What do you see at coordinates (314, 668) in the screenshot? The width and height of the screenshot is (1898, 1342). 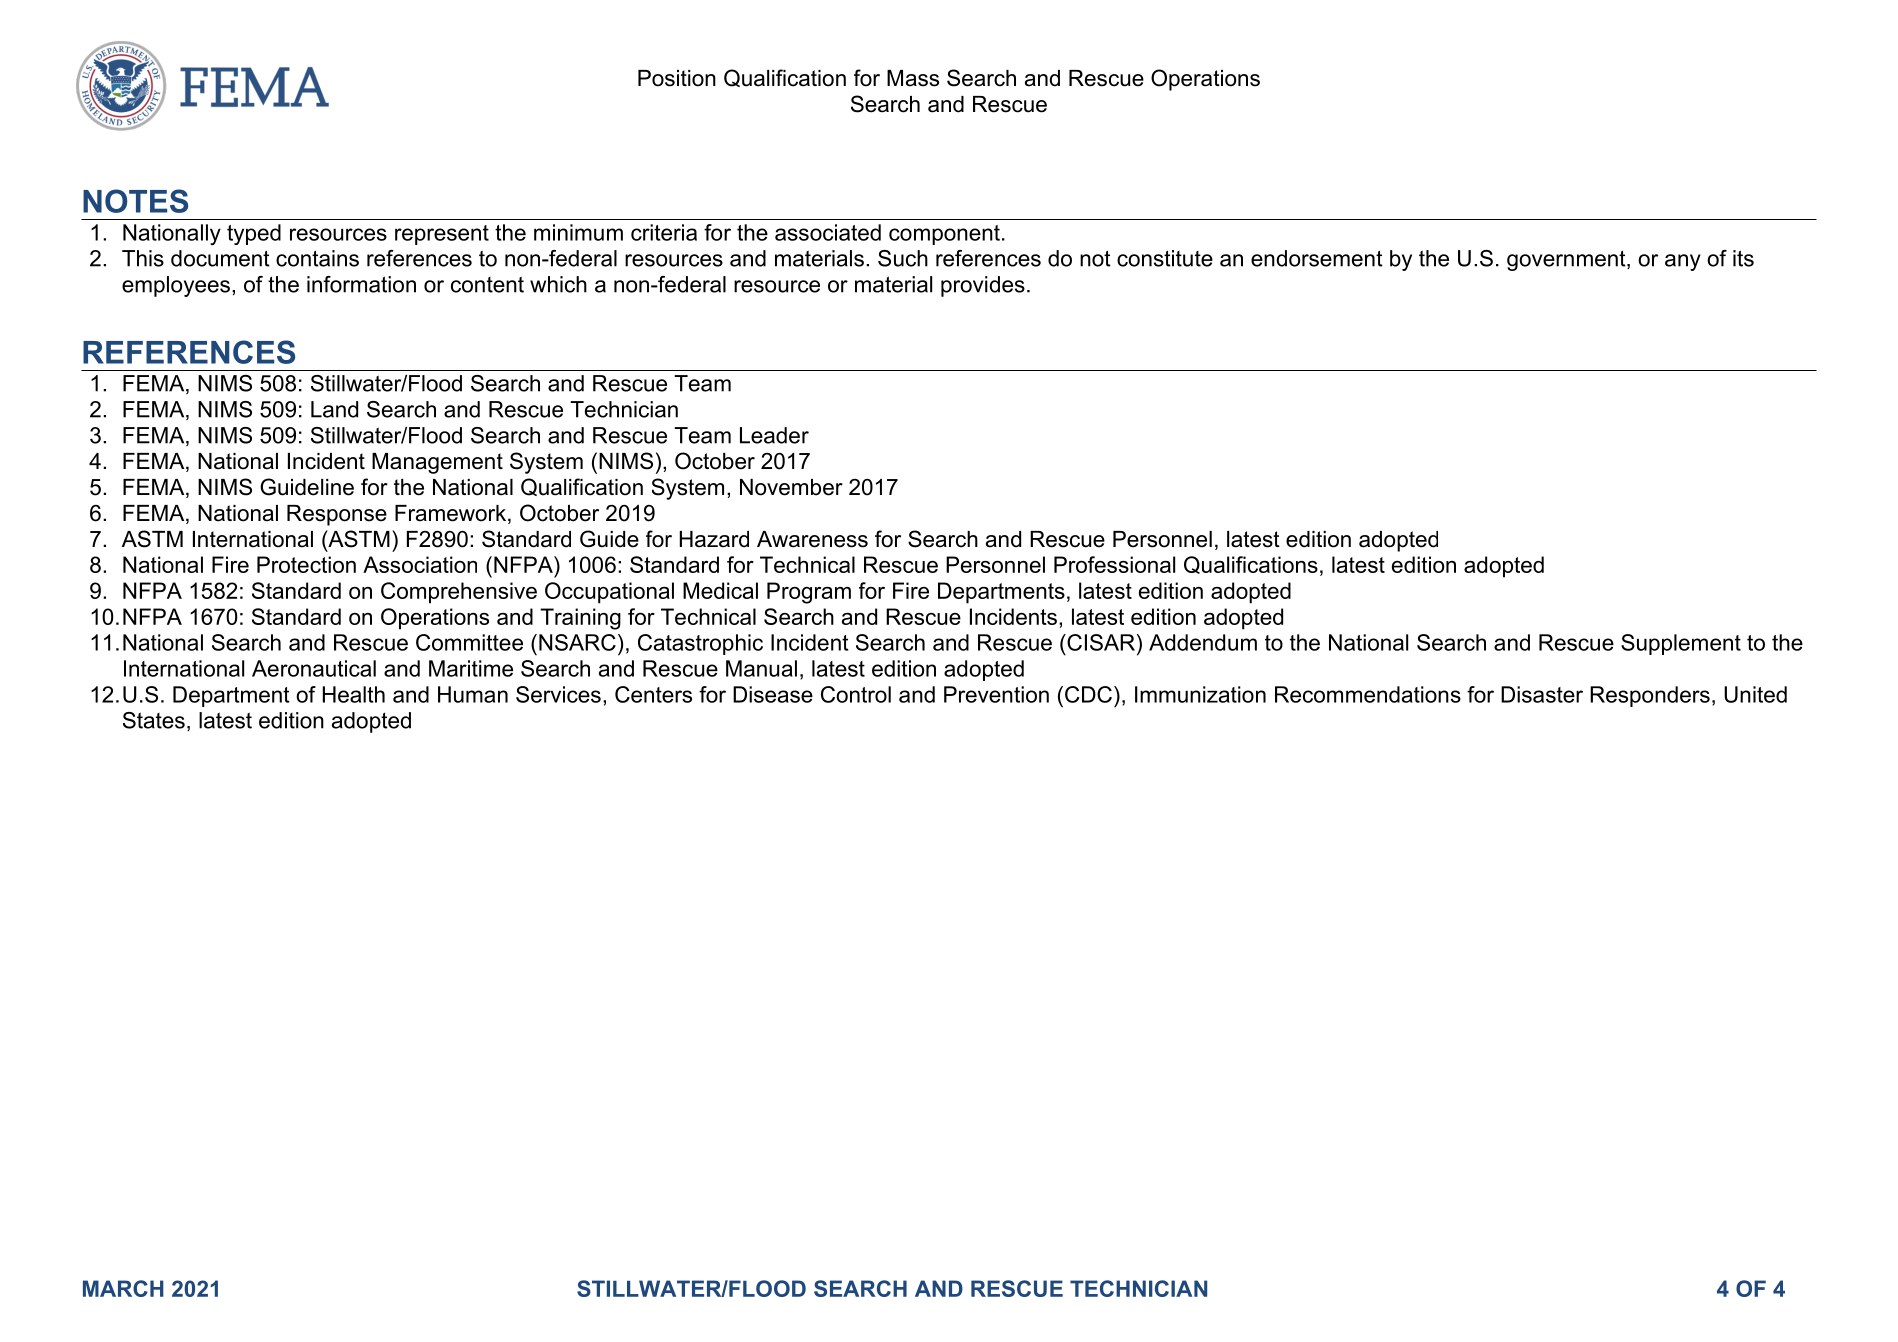 I see `Aeronautical` at bounding box center [314, 668].
